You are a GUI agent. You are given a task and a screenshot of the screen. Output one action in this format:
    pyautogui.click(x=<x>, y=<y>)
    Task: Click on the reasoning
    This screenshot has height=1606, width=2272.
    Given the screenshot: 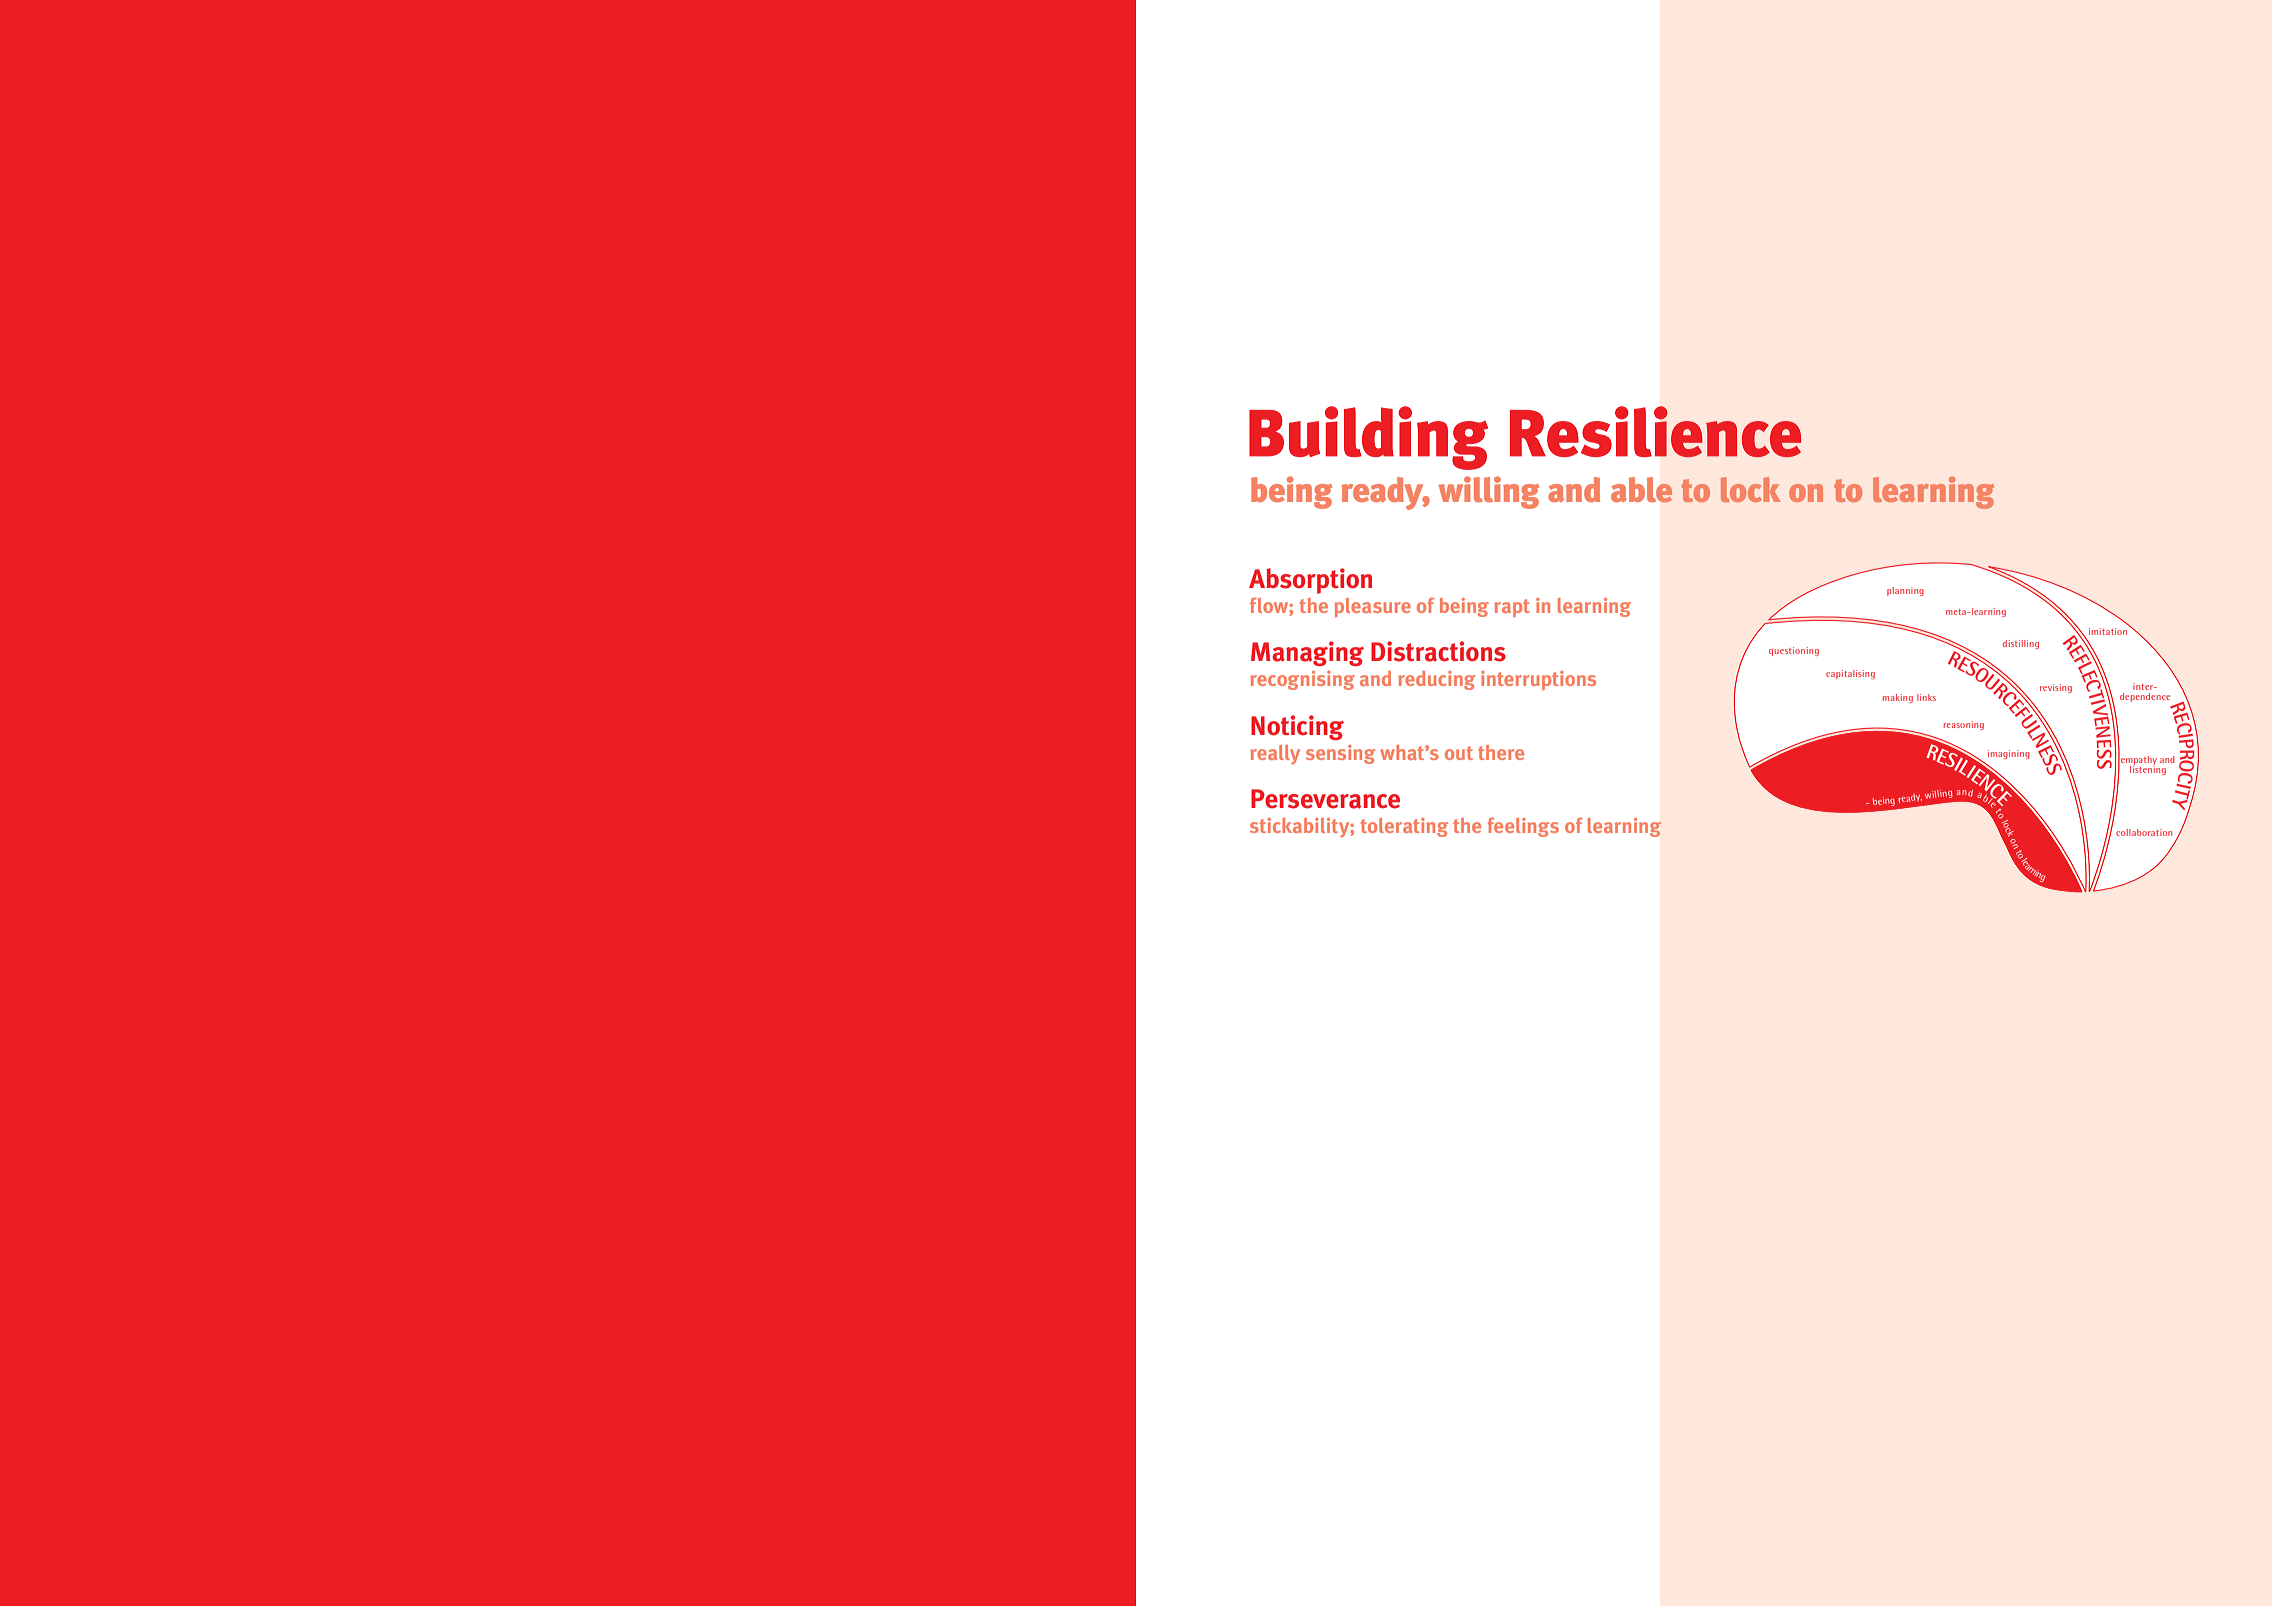 What is the action you would take?
    pyautogui.click(x=1964, y=725)
